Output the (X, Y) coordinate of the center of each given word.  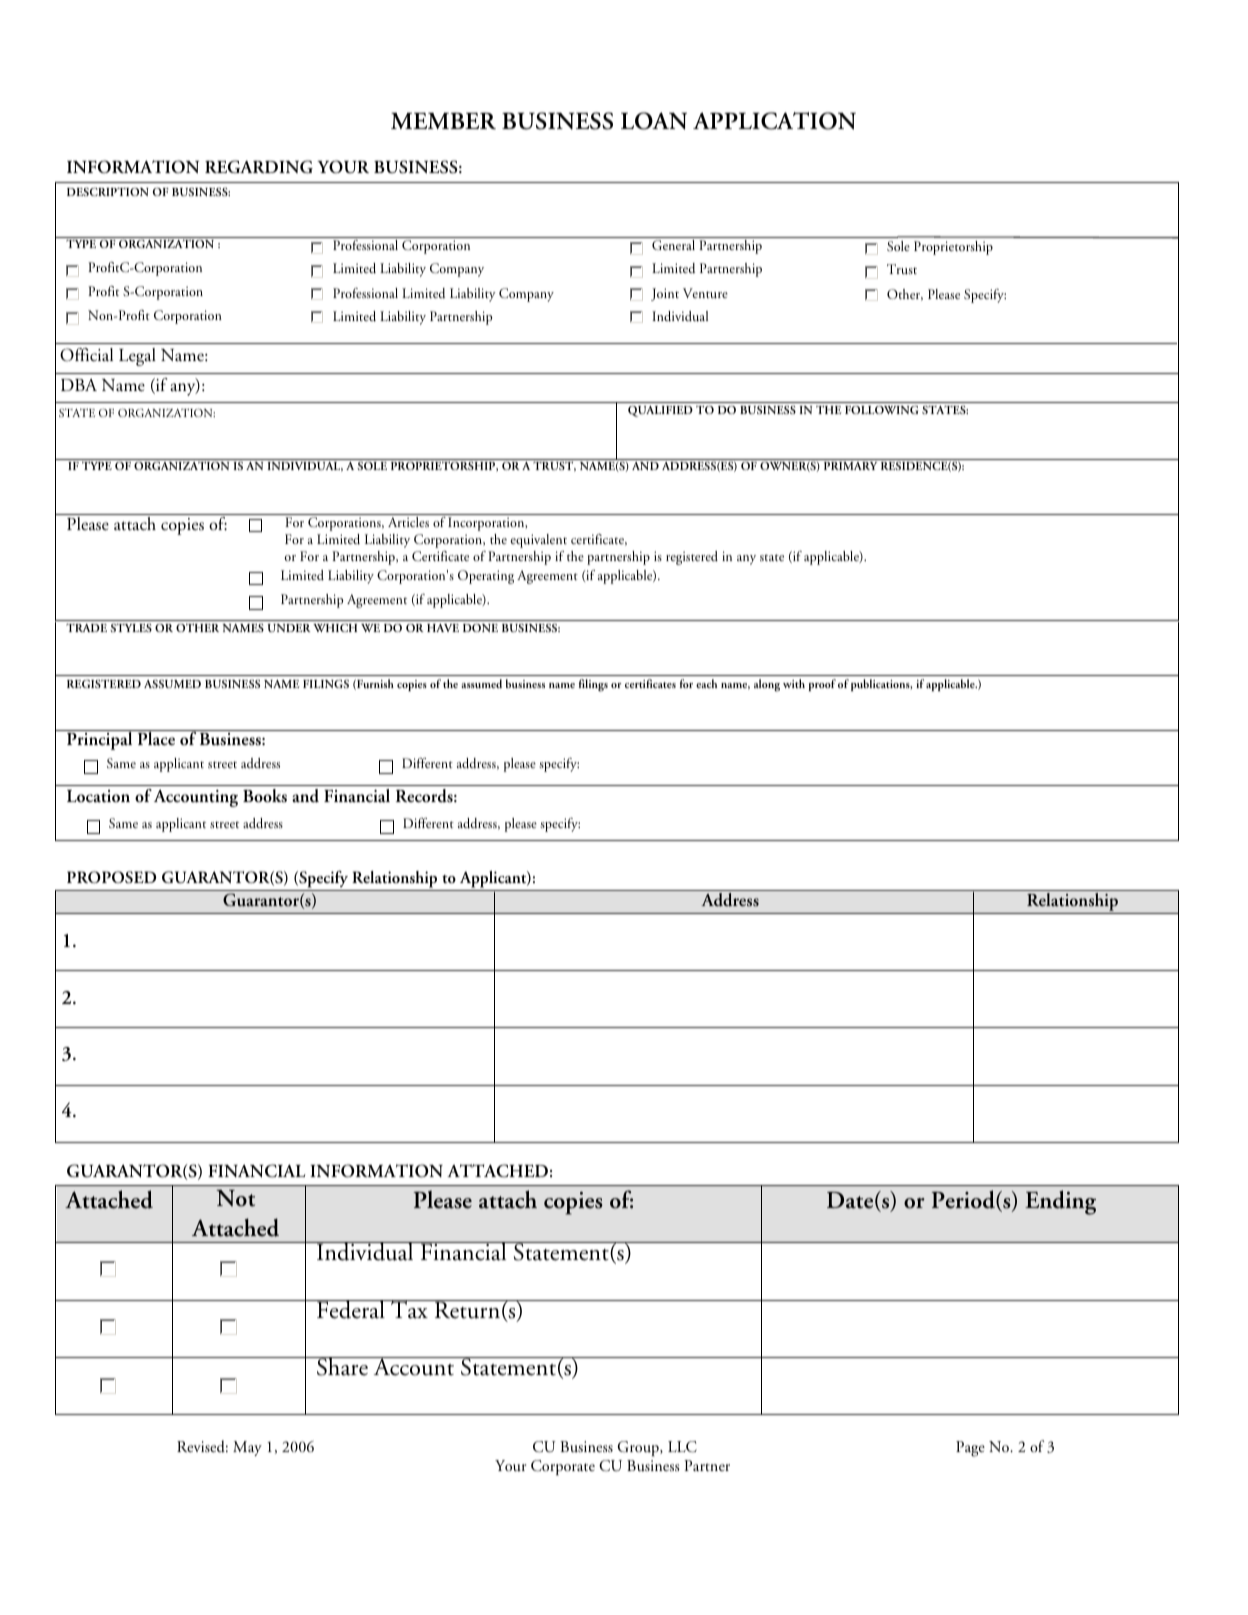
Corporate (563, 1467)
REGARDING (259, 167)
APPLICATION (774, 121)
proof (822, 685)
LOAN (654, 121)
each (706, 683)
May (247, 1448)
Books (265, 796)
